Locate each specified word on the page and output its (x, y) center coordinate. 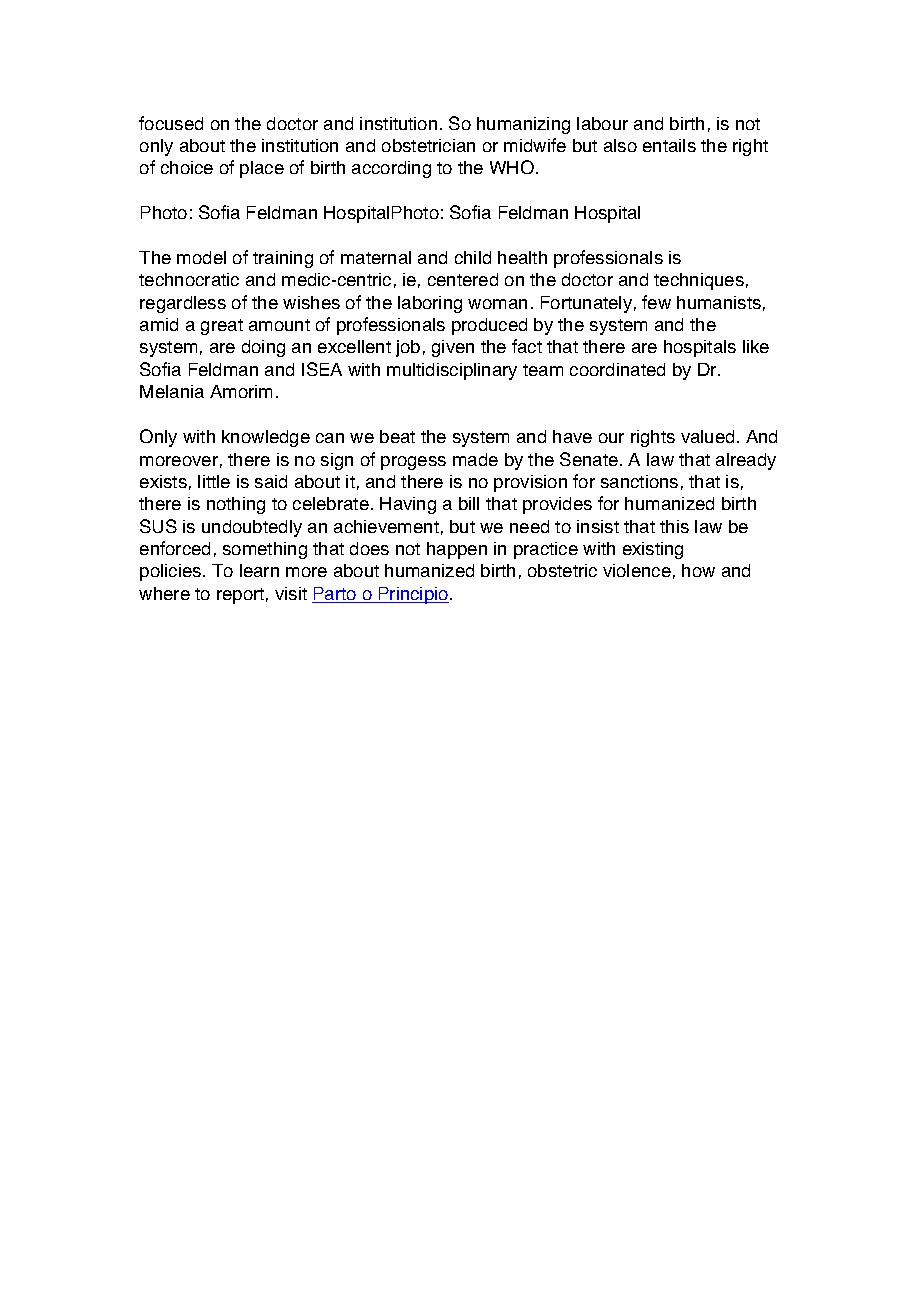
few (656, 302)
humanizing (523, 125)
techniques (699, 281)
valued (707, 436)
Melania (172, 391)
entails (669, 145)
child (473, 257)
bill (469, 503)
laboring (430, 304)
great (222, 327)
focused (171, 123)
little (214, 481)
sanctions (639, 481)
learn (259, 570)
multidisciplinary (452, 371)
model (201, 257)
